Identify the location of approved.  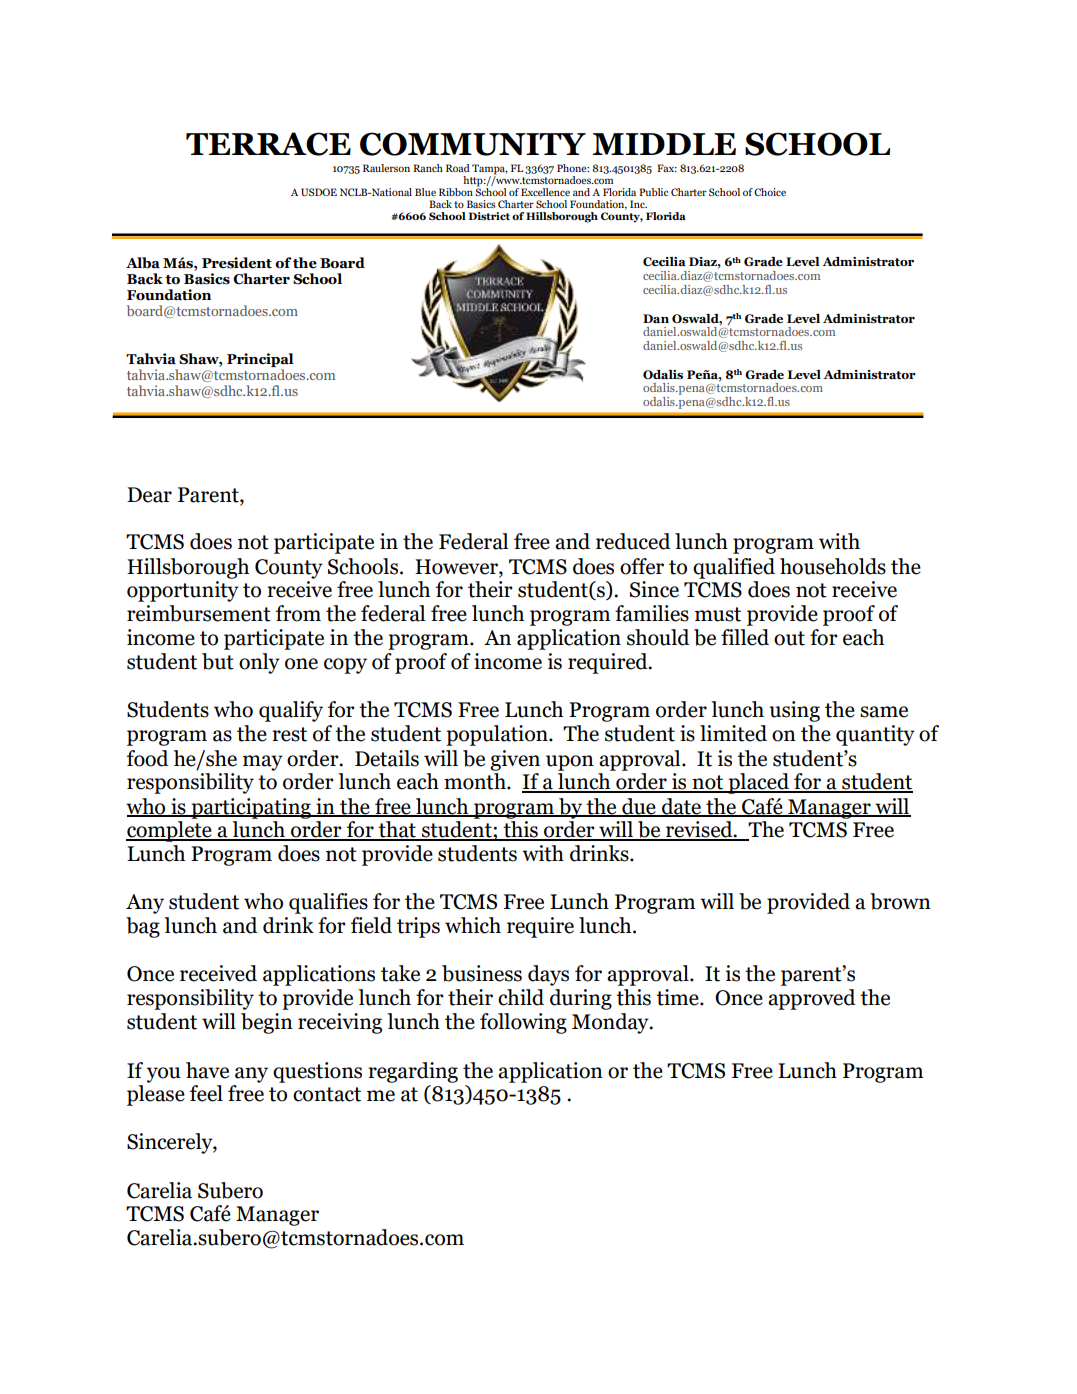
(812, 999).
